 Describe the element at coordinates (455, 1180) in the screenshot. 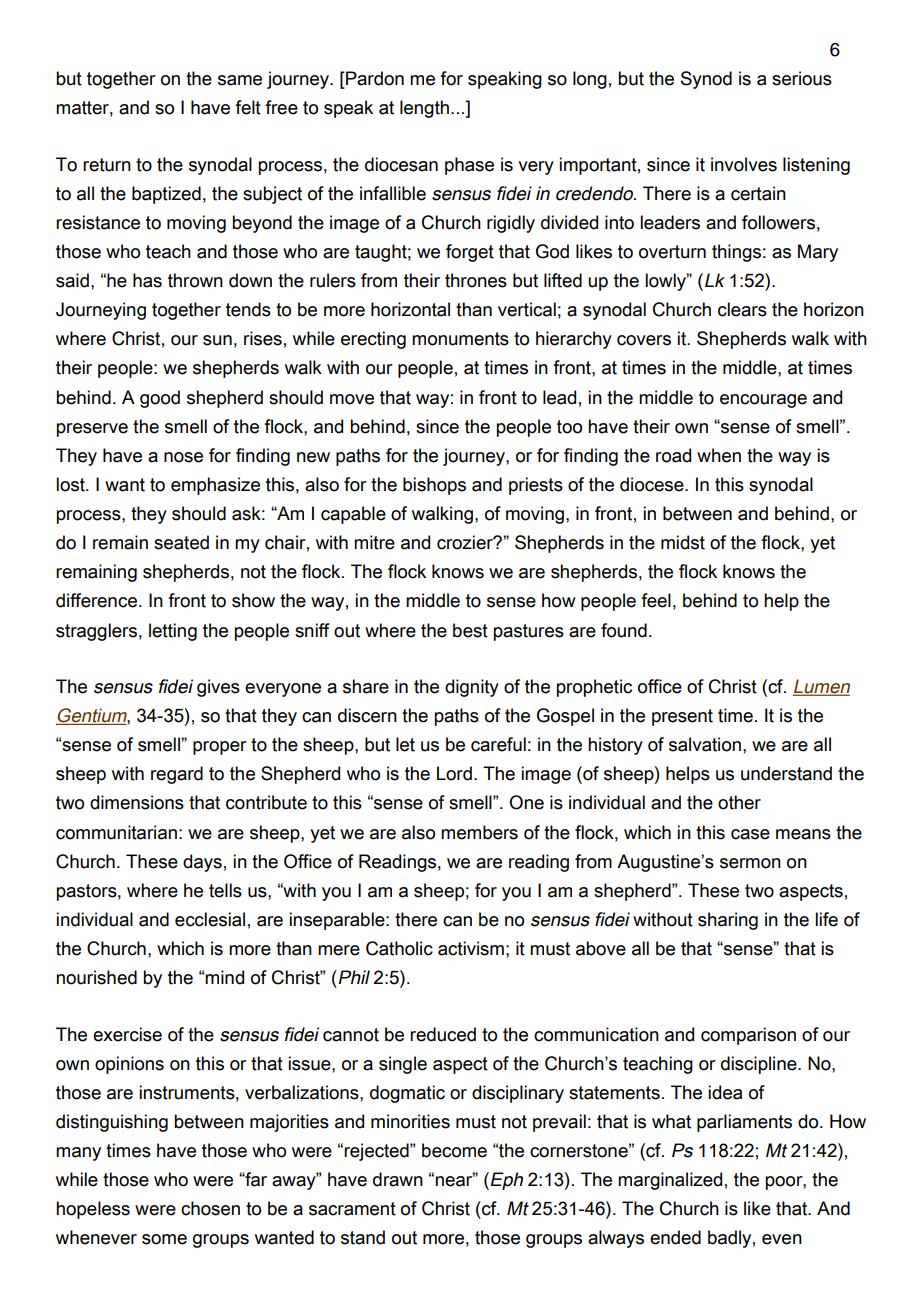

I see `near` at that location.
